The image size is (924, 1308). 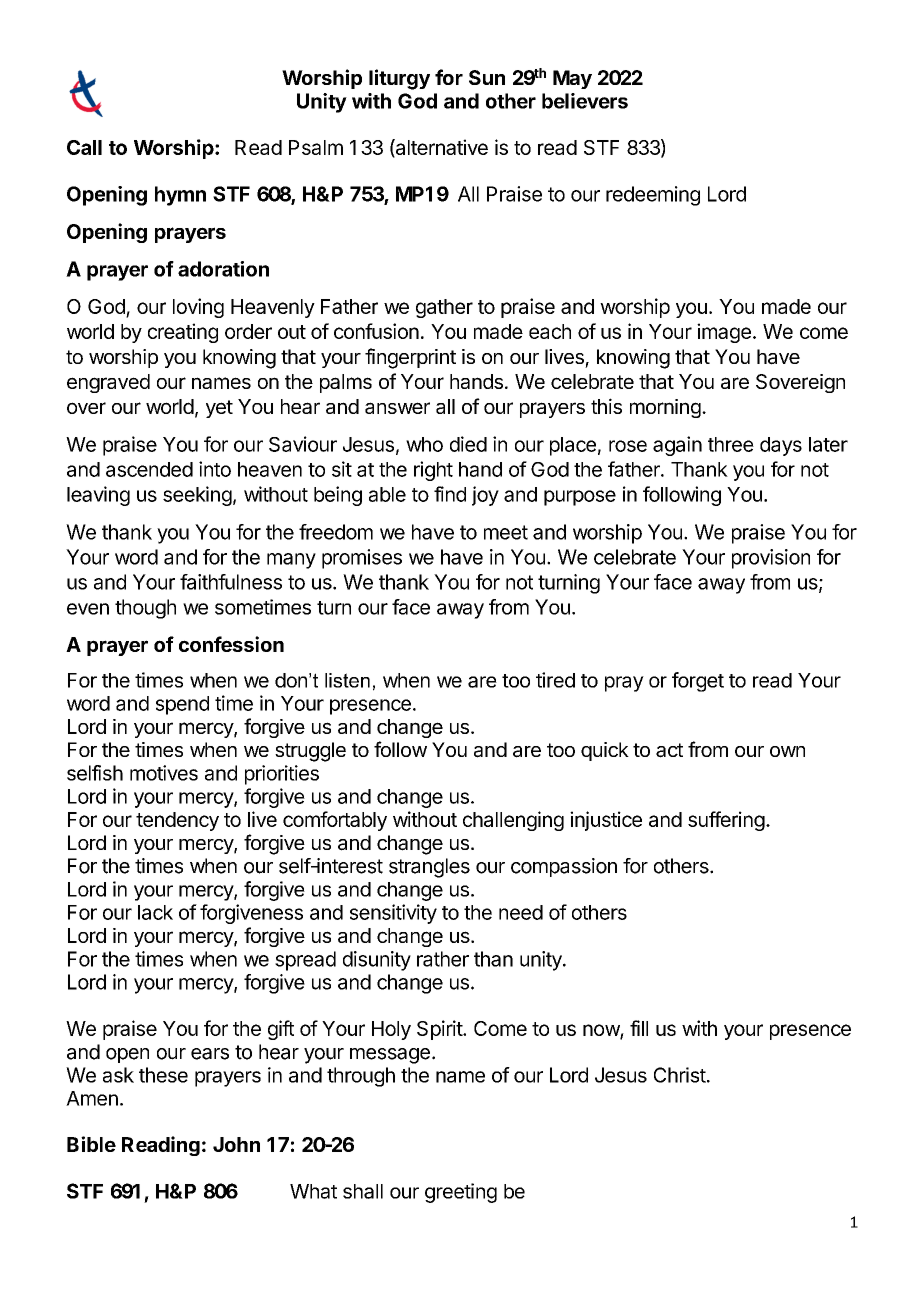 I want to click on Call, so click(x=84, y=147).
